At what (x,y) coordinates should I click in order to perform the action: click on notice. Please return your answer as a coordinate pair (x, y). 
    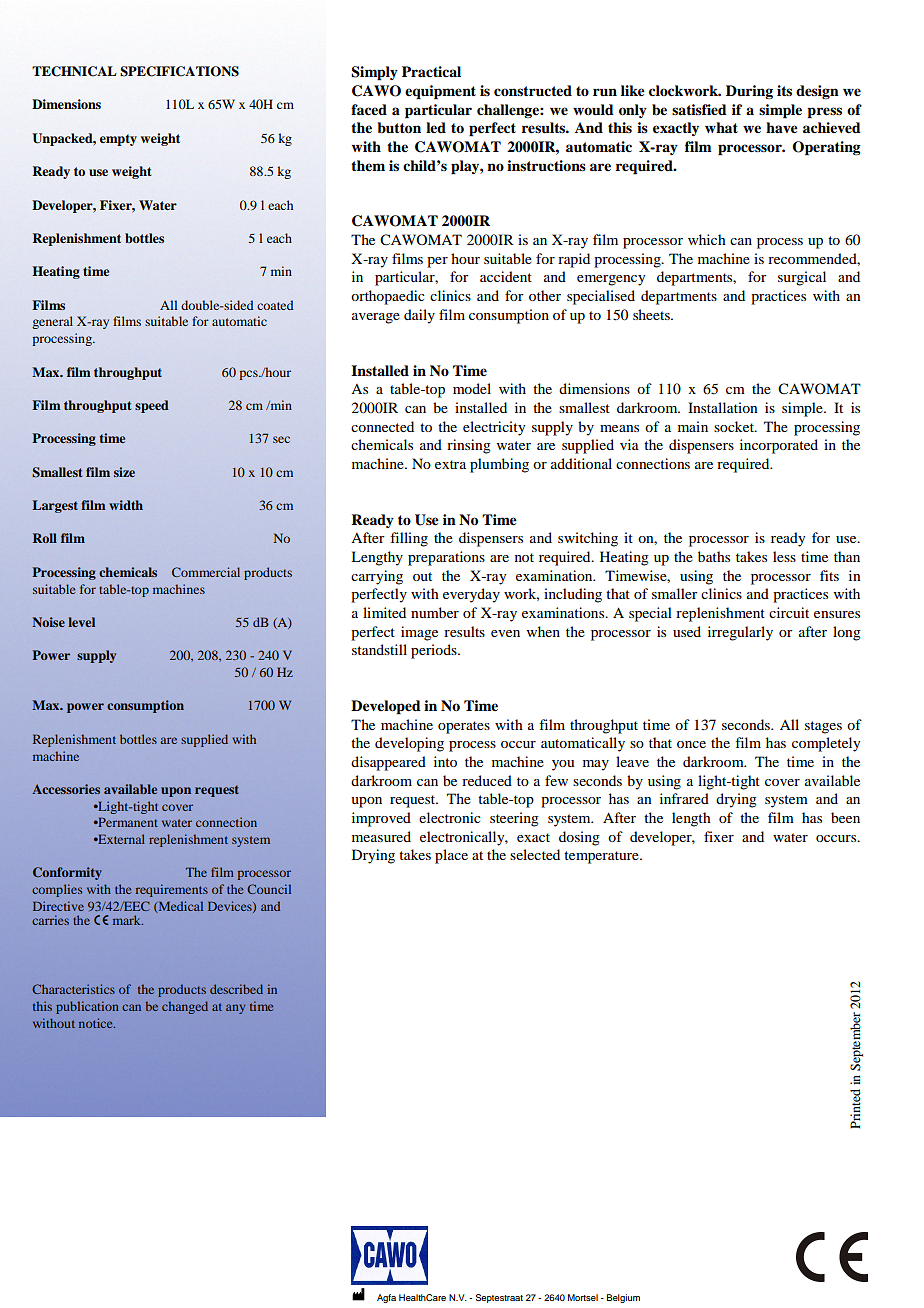
    Looking at the image, I should click on (97, 1023).
